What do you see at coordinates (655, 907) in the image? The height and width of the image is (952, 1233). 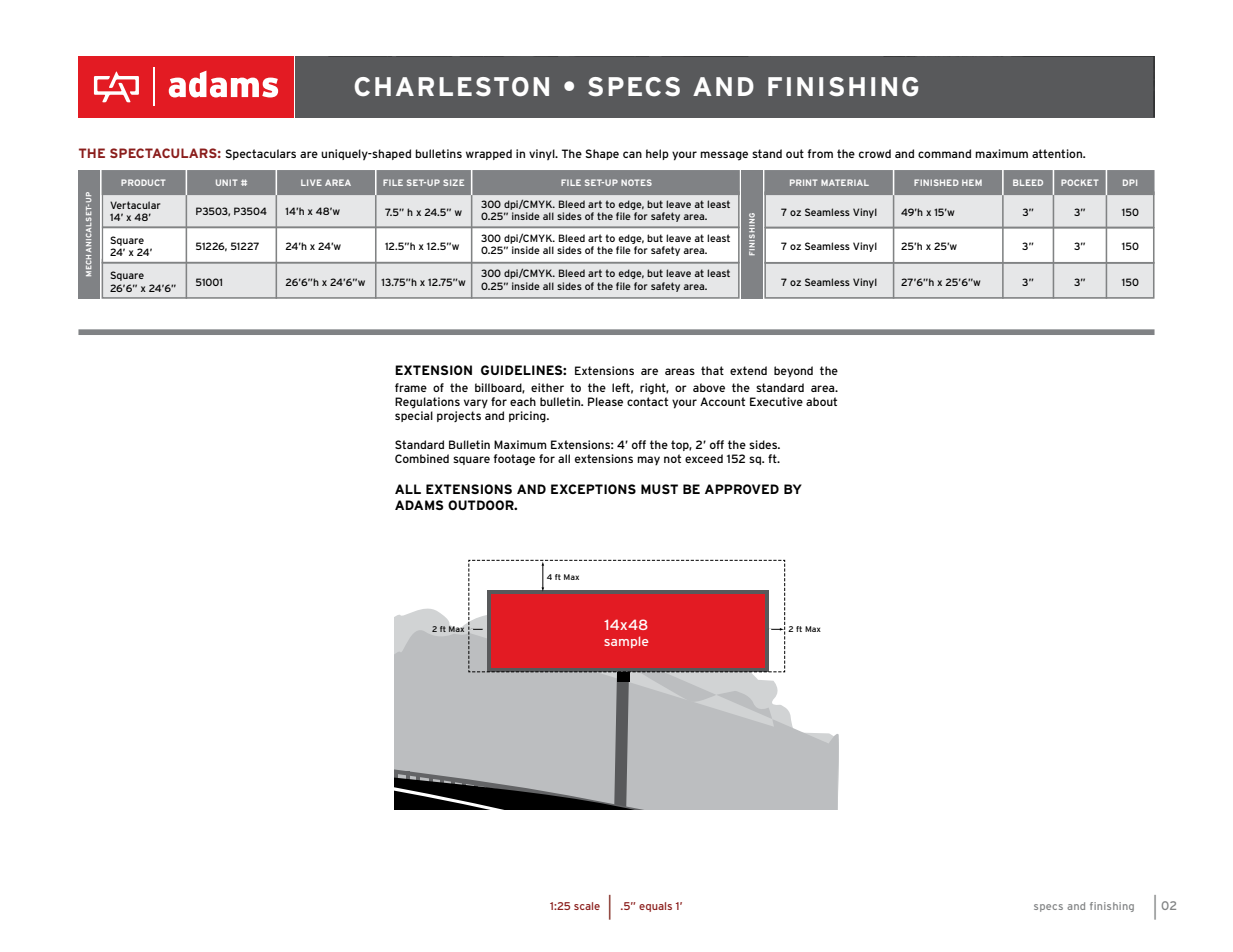 I see `equals` at bounding box center [655, 907].
